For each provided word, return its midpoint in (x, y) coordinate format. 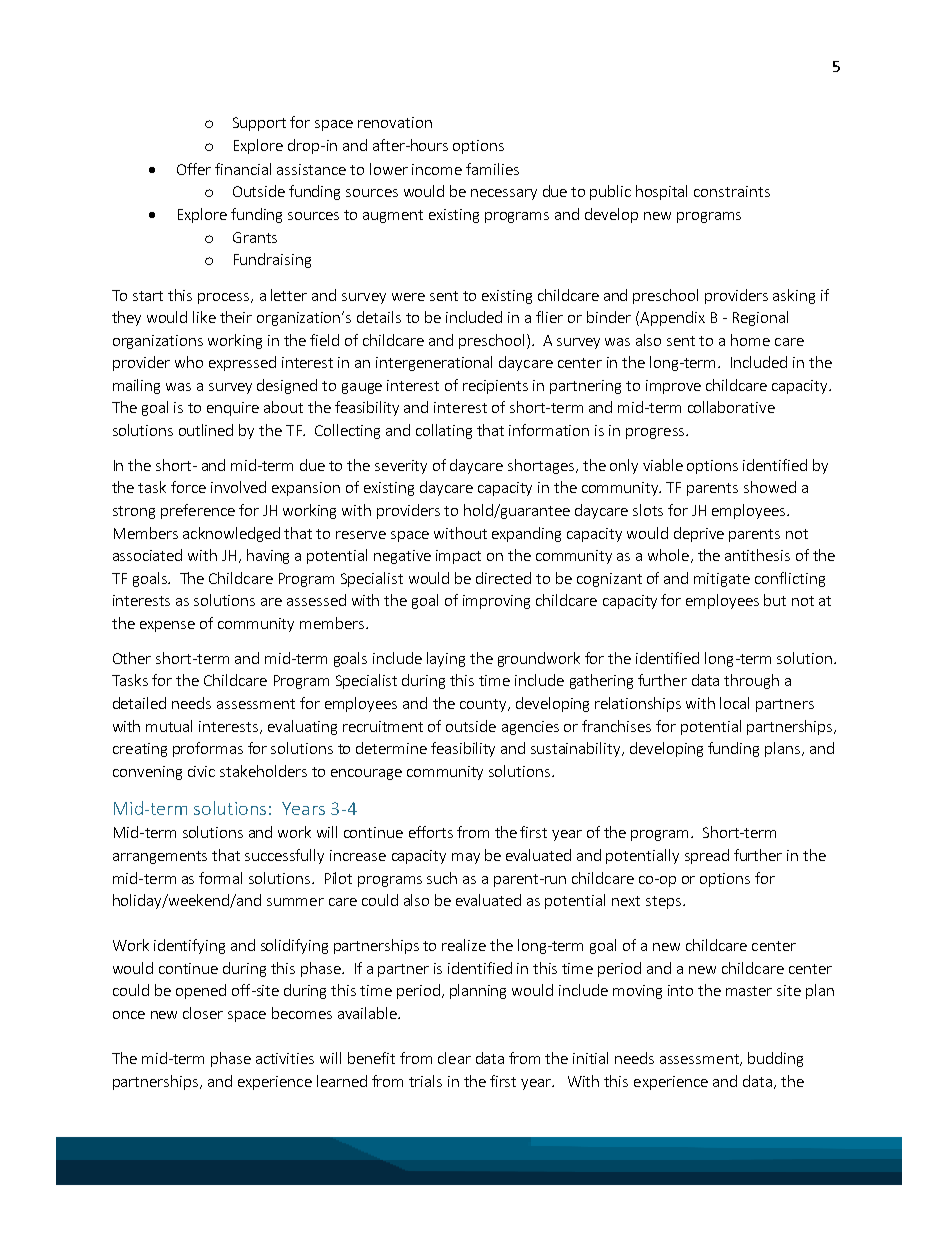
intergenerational (434, 363)
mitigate (722, 580)
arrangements (160, 857)
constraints (732, 191)
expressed (242, 363)
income (437, 169)
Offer (194, 169)
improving (496, 602)
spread (707, 856)
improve (673, 387)
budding (775, 1059)
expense (167, 626)
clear (454, 1058)
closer (203, 1013)
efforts (431, 832)
